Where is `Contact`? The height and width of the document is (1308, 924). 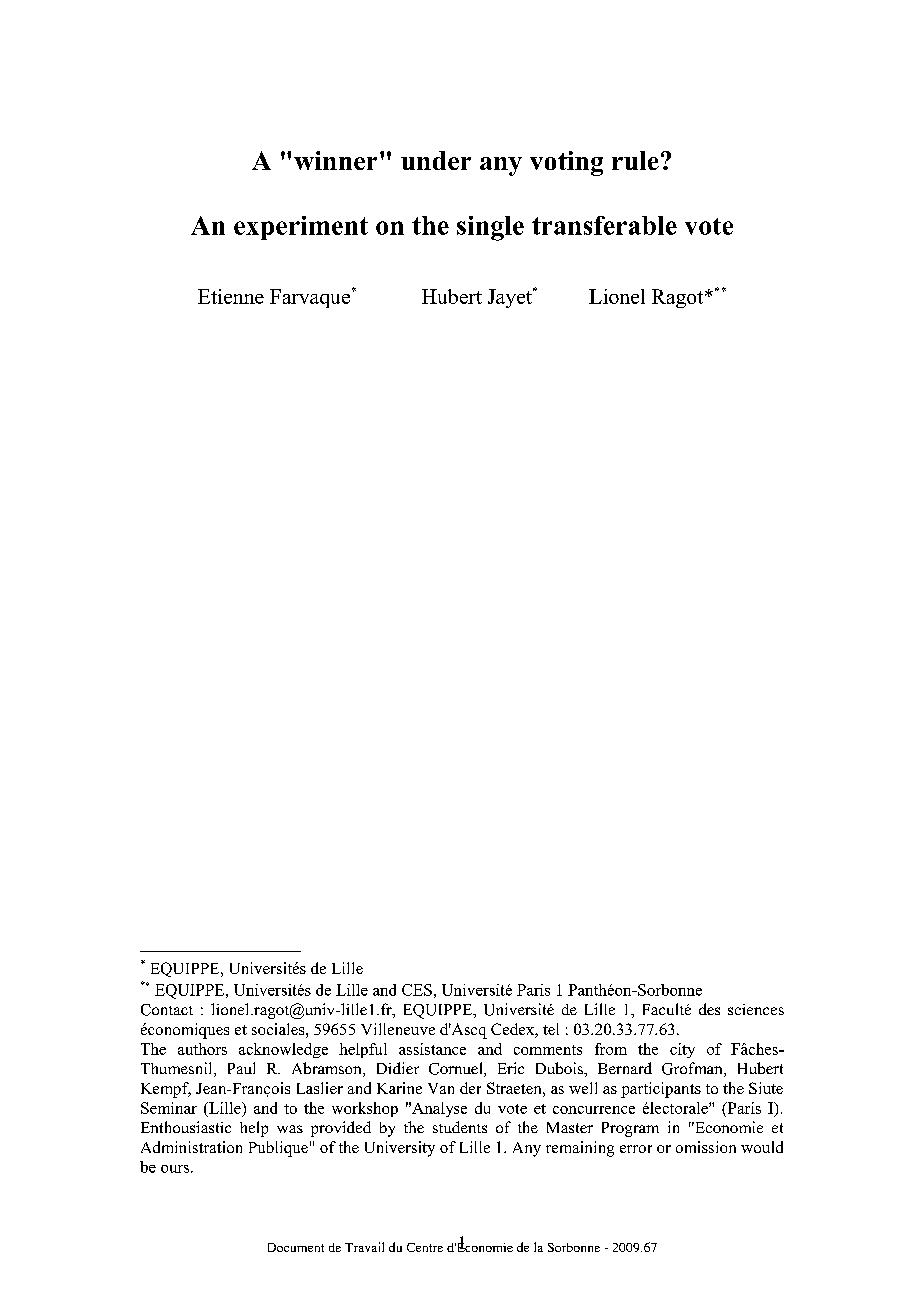
Contact is located at coordinates (167, 1010).
